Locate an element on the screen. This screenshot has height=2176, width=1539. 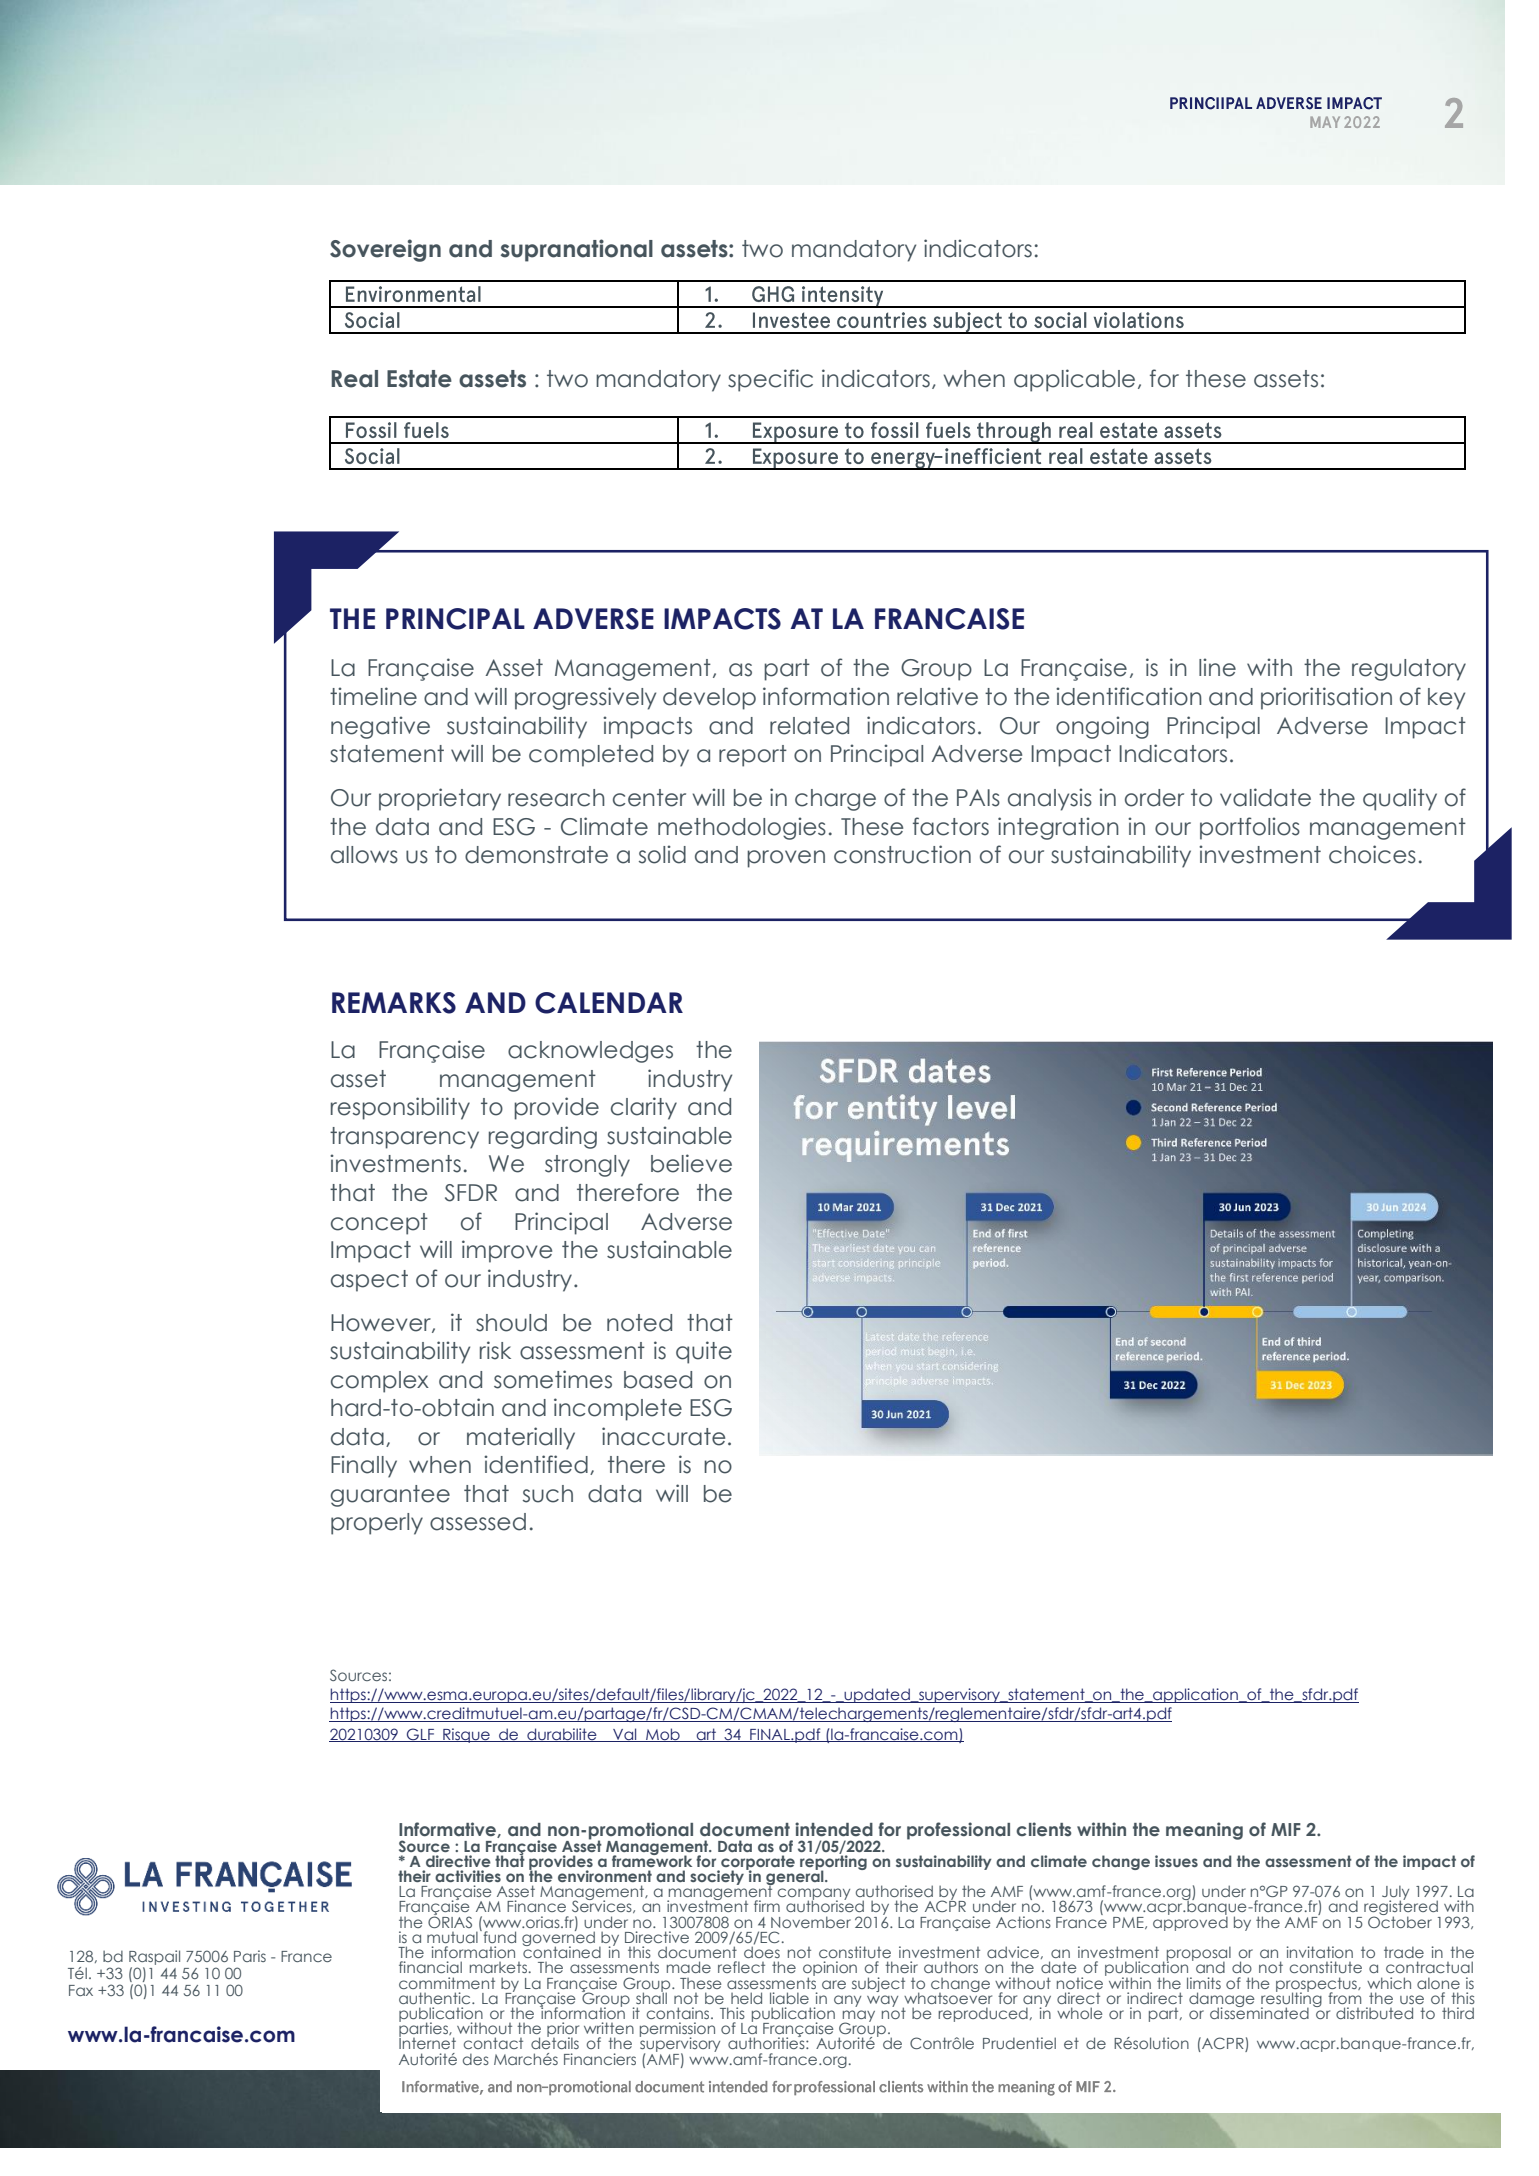
liable is located at coordinates (789, 1998).
